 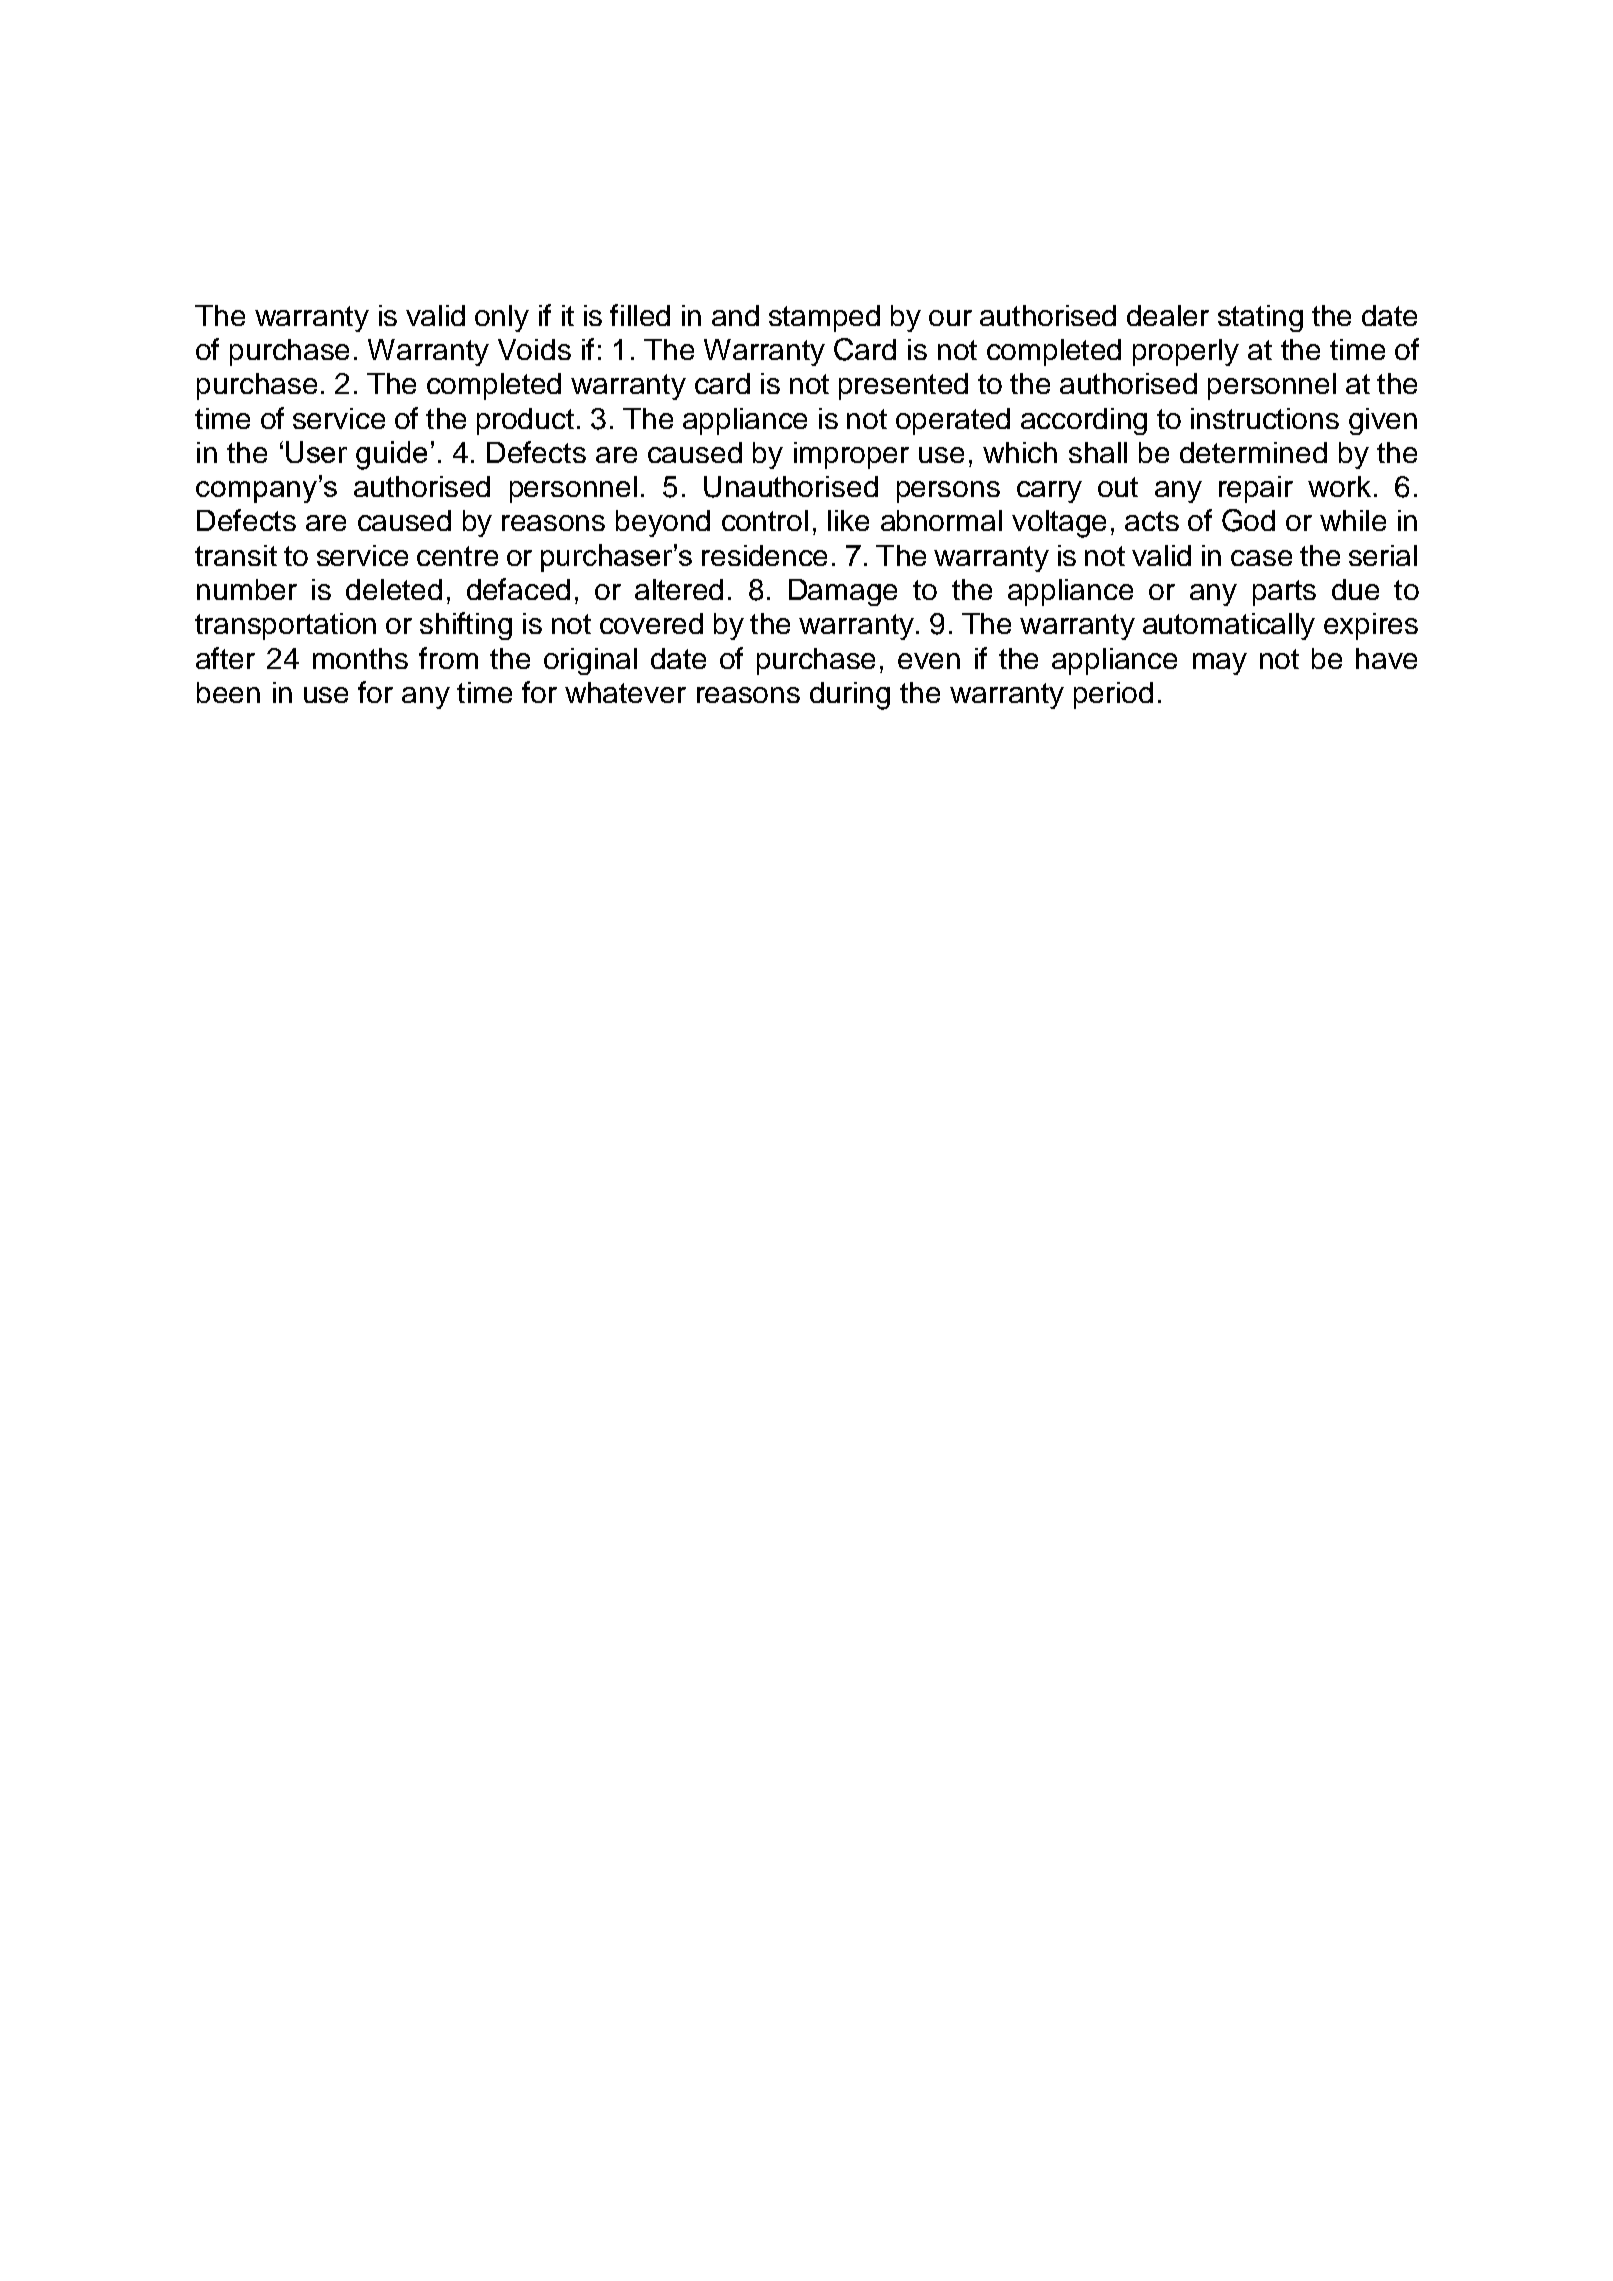 What do you see at coordinates (228, 692) in the image?
I see `been` at bounding box center [228, 692].
